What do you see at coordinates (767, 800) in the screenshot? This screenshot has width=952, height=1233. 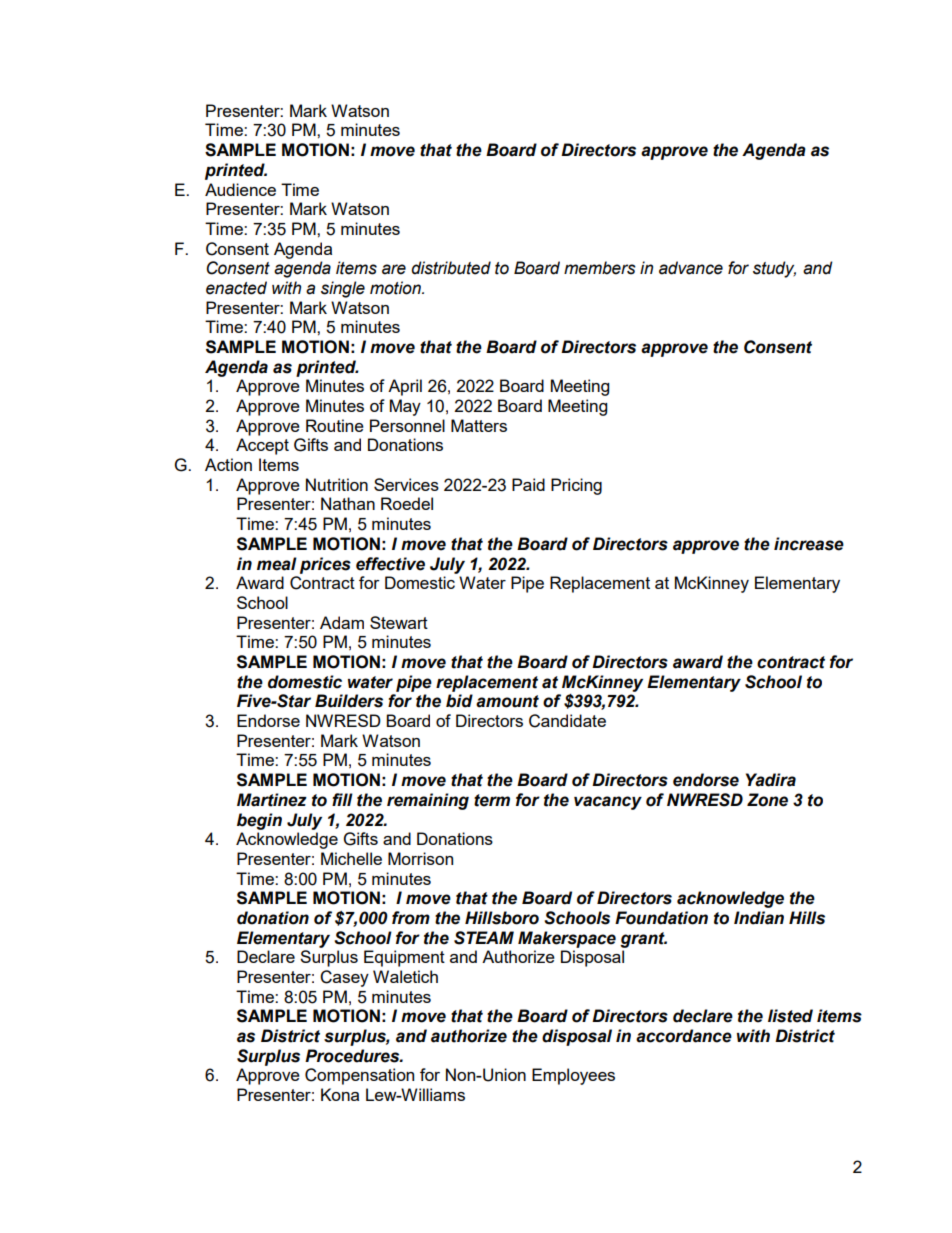 I see `Zone` at bounding box center [767, 800].
